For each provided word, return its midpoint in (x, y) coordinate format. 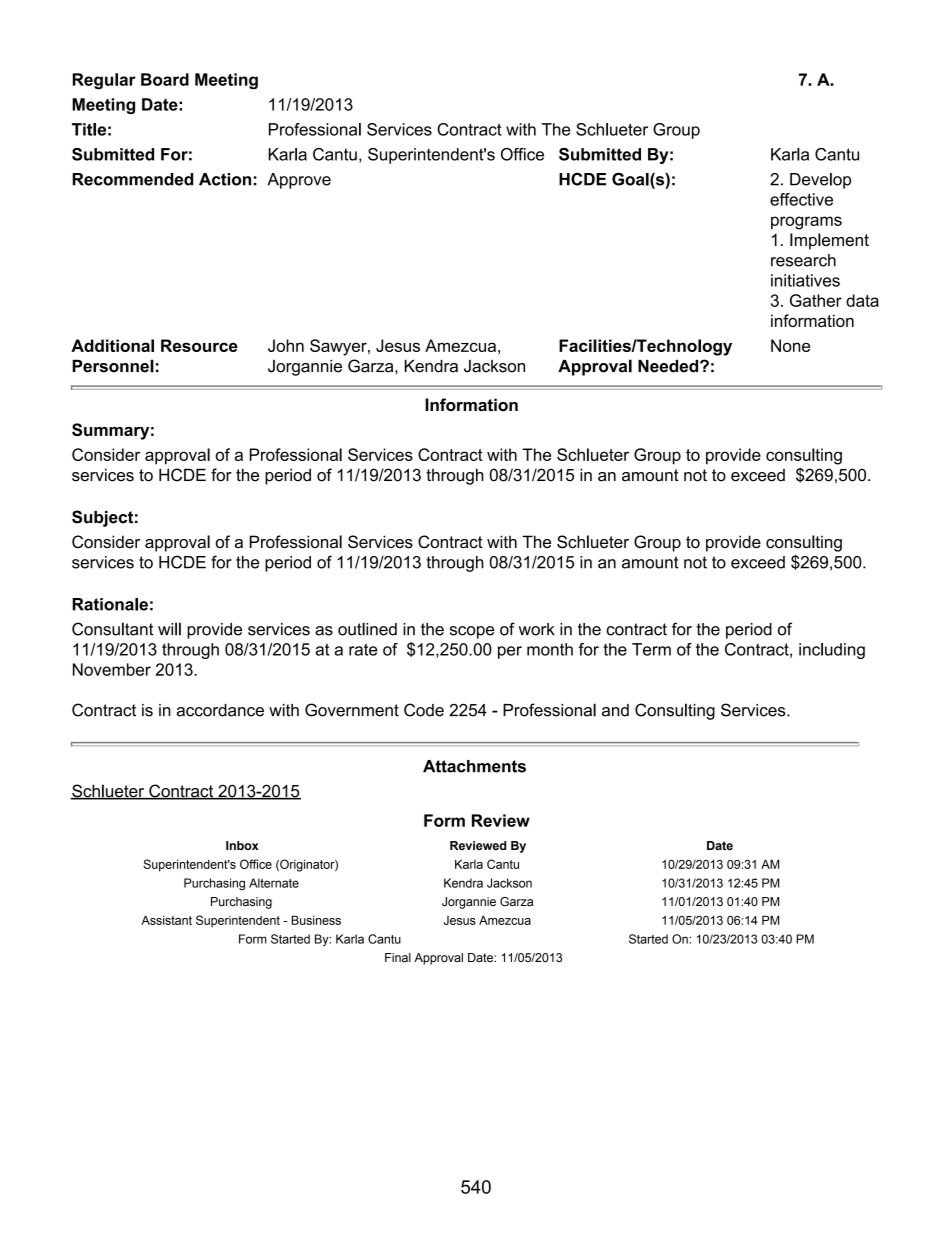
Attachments (474, 766)
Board (165, 79)
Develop (820, 181)
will (169, 629)
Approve (299, 181)
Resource (199, 345)
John (286, 345)
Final (398, 957)
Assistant (166, 920)
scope (472, 632)
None (790, 345)
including (832, 651)
